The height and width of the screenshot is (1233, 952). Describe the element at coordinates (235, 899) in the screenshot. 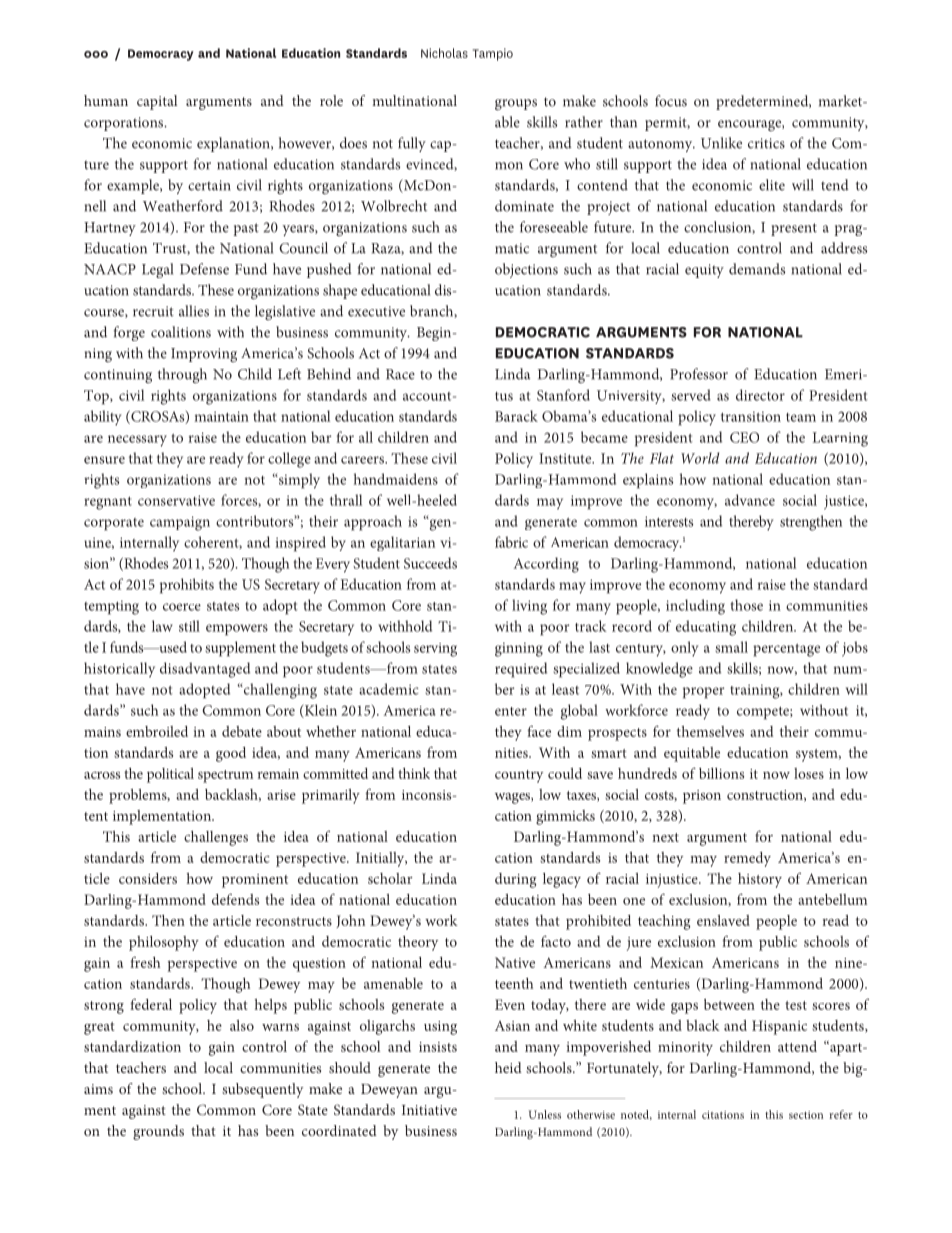

I see `defends` at that location.
